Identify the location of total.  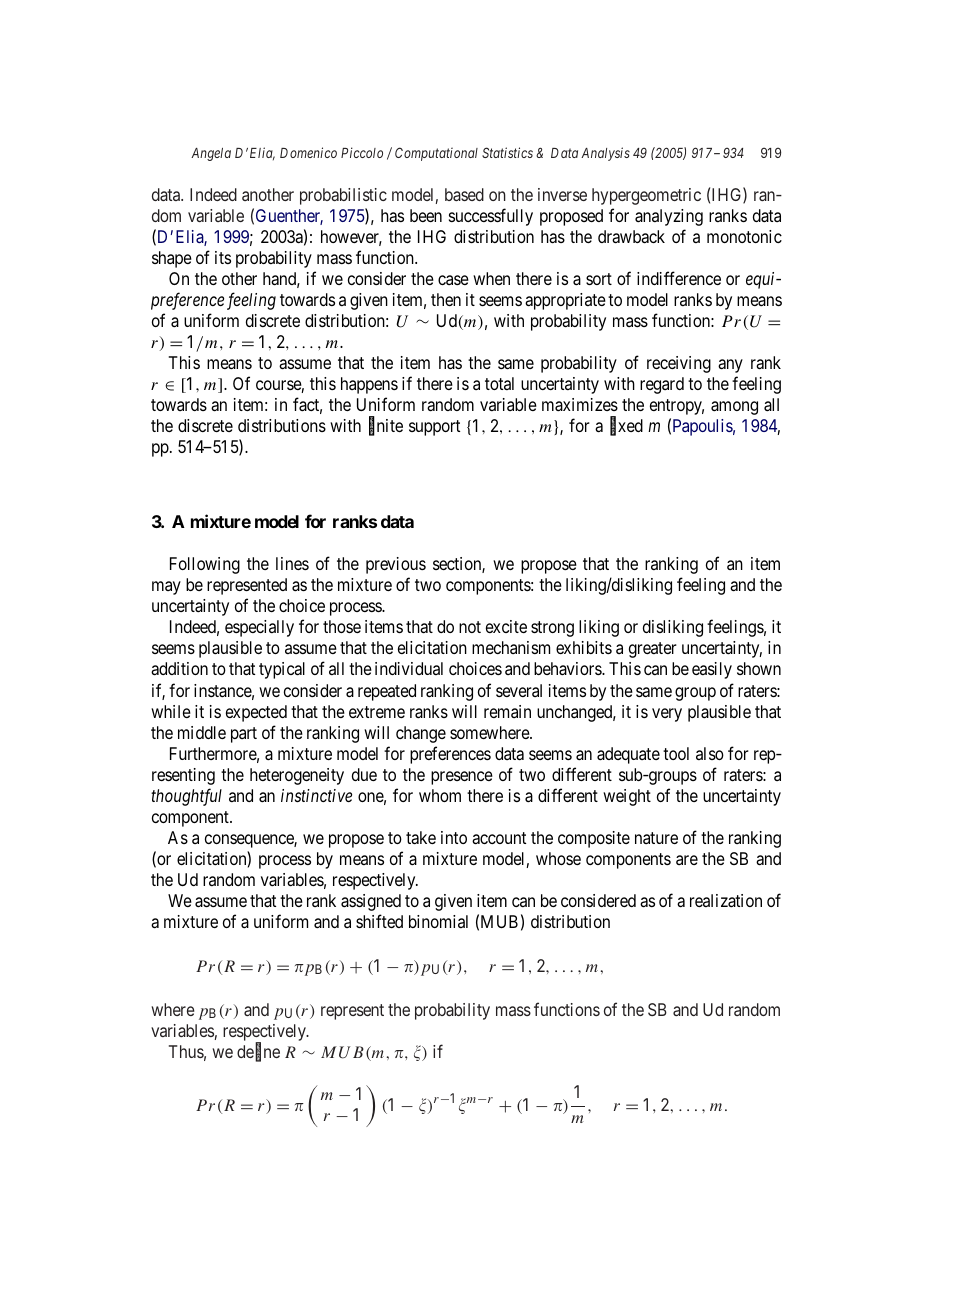
(499, 383).
